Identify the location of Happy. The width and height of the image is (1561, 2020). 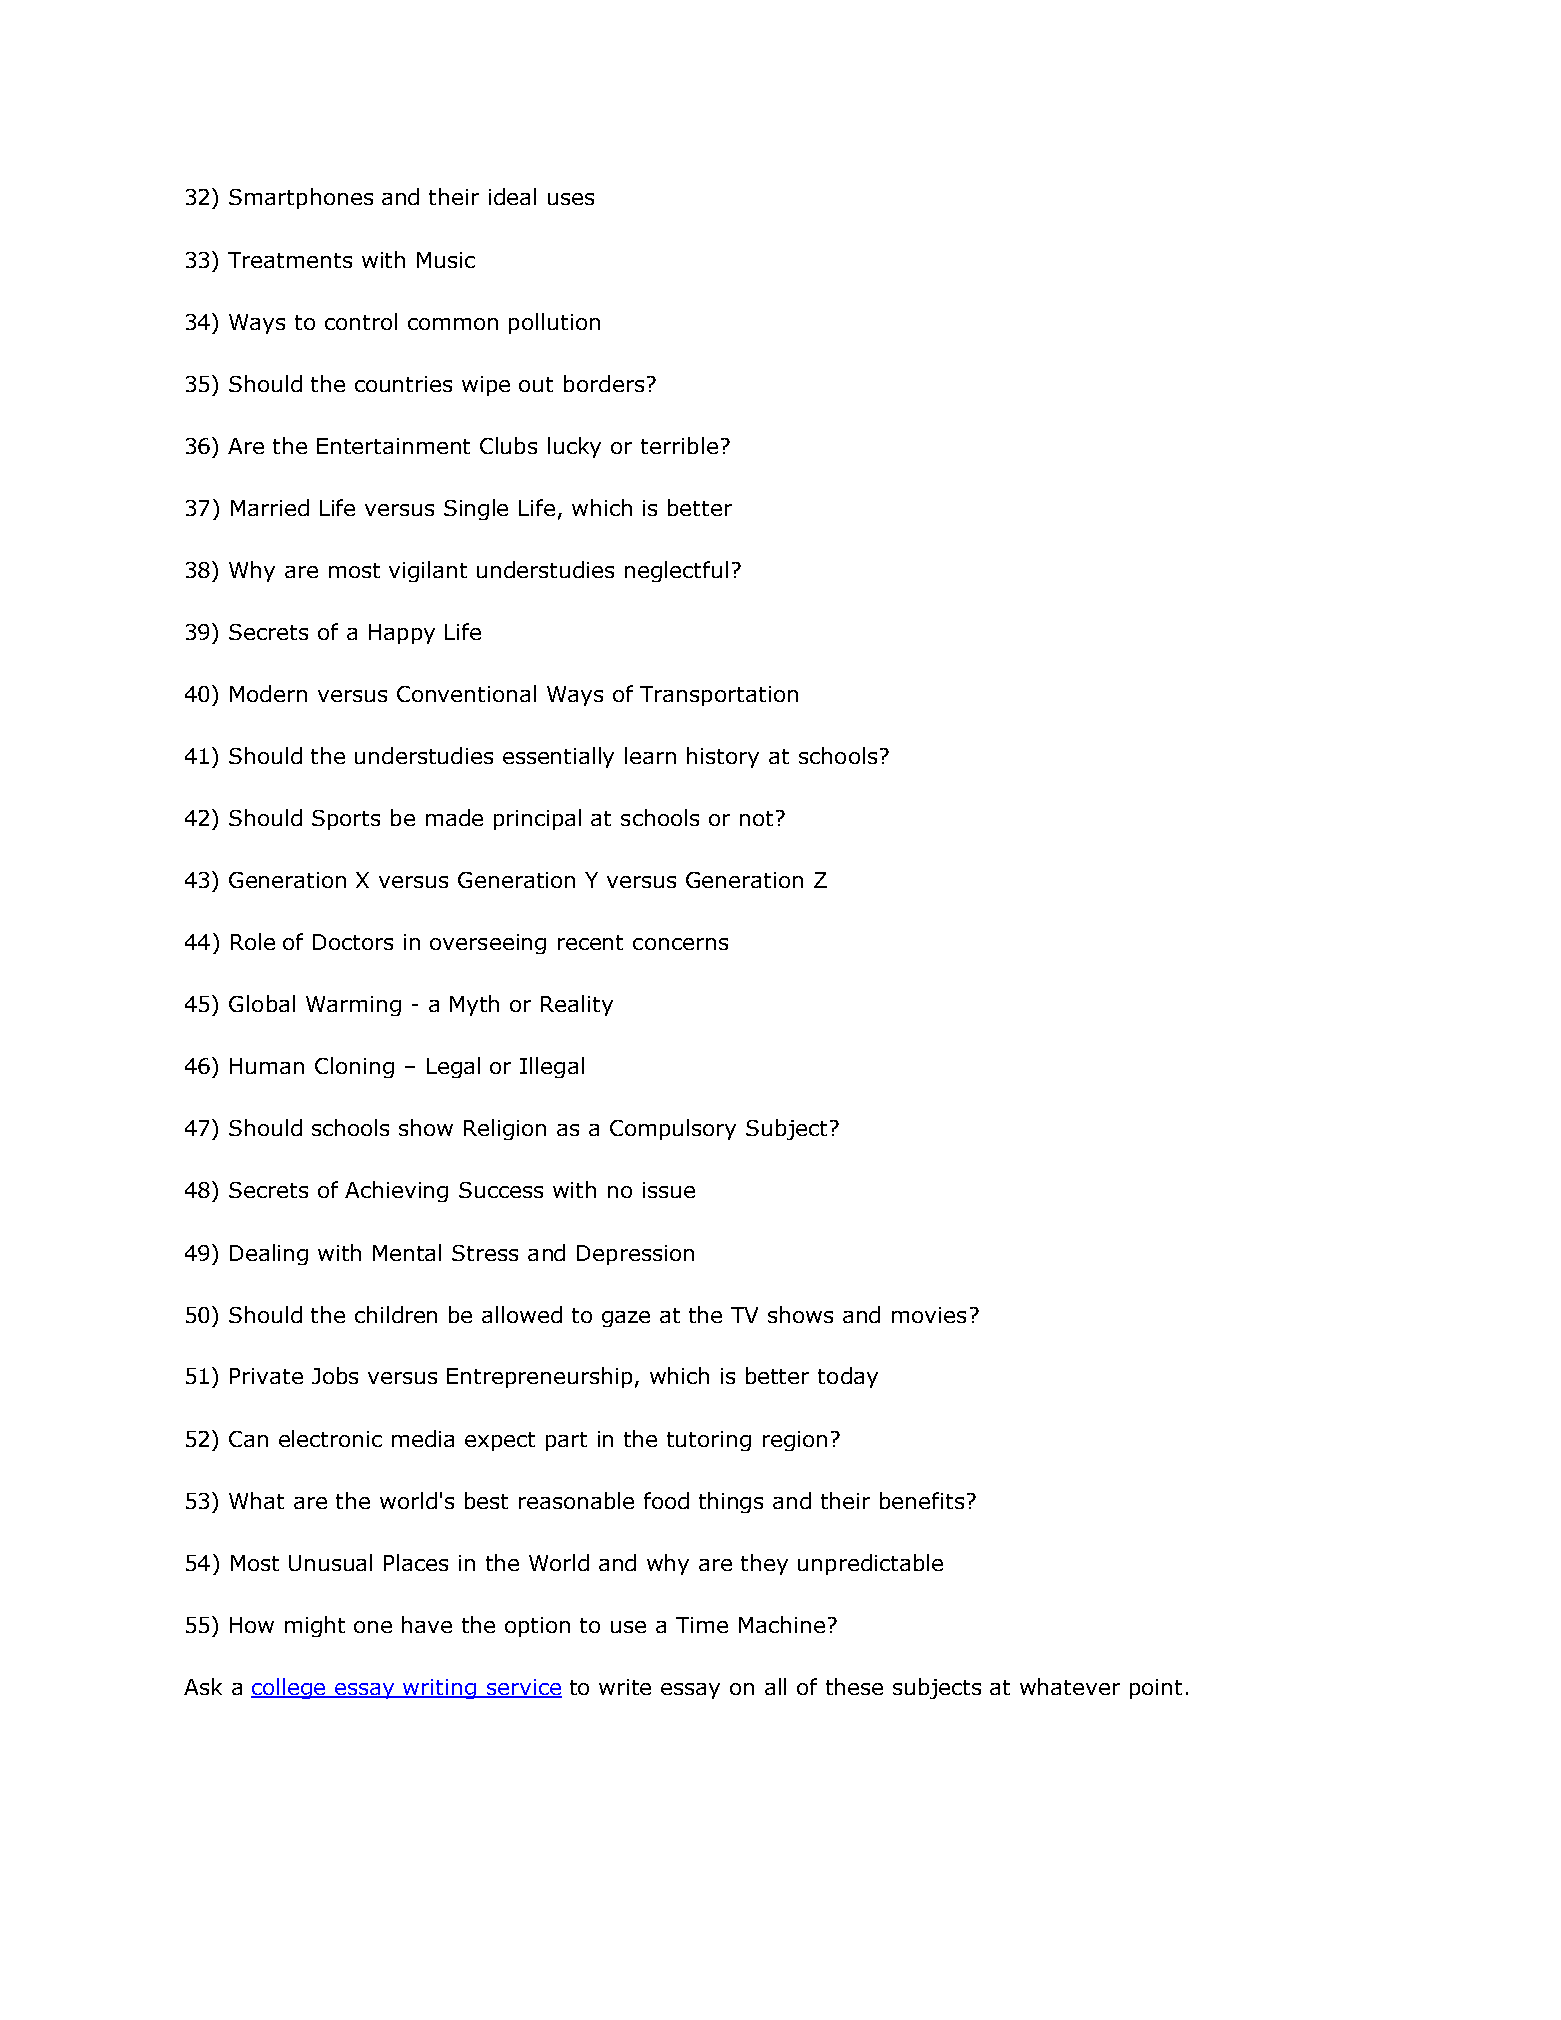
(402, 634).
